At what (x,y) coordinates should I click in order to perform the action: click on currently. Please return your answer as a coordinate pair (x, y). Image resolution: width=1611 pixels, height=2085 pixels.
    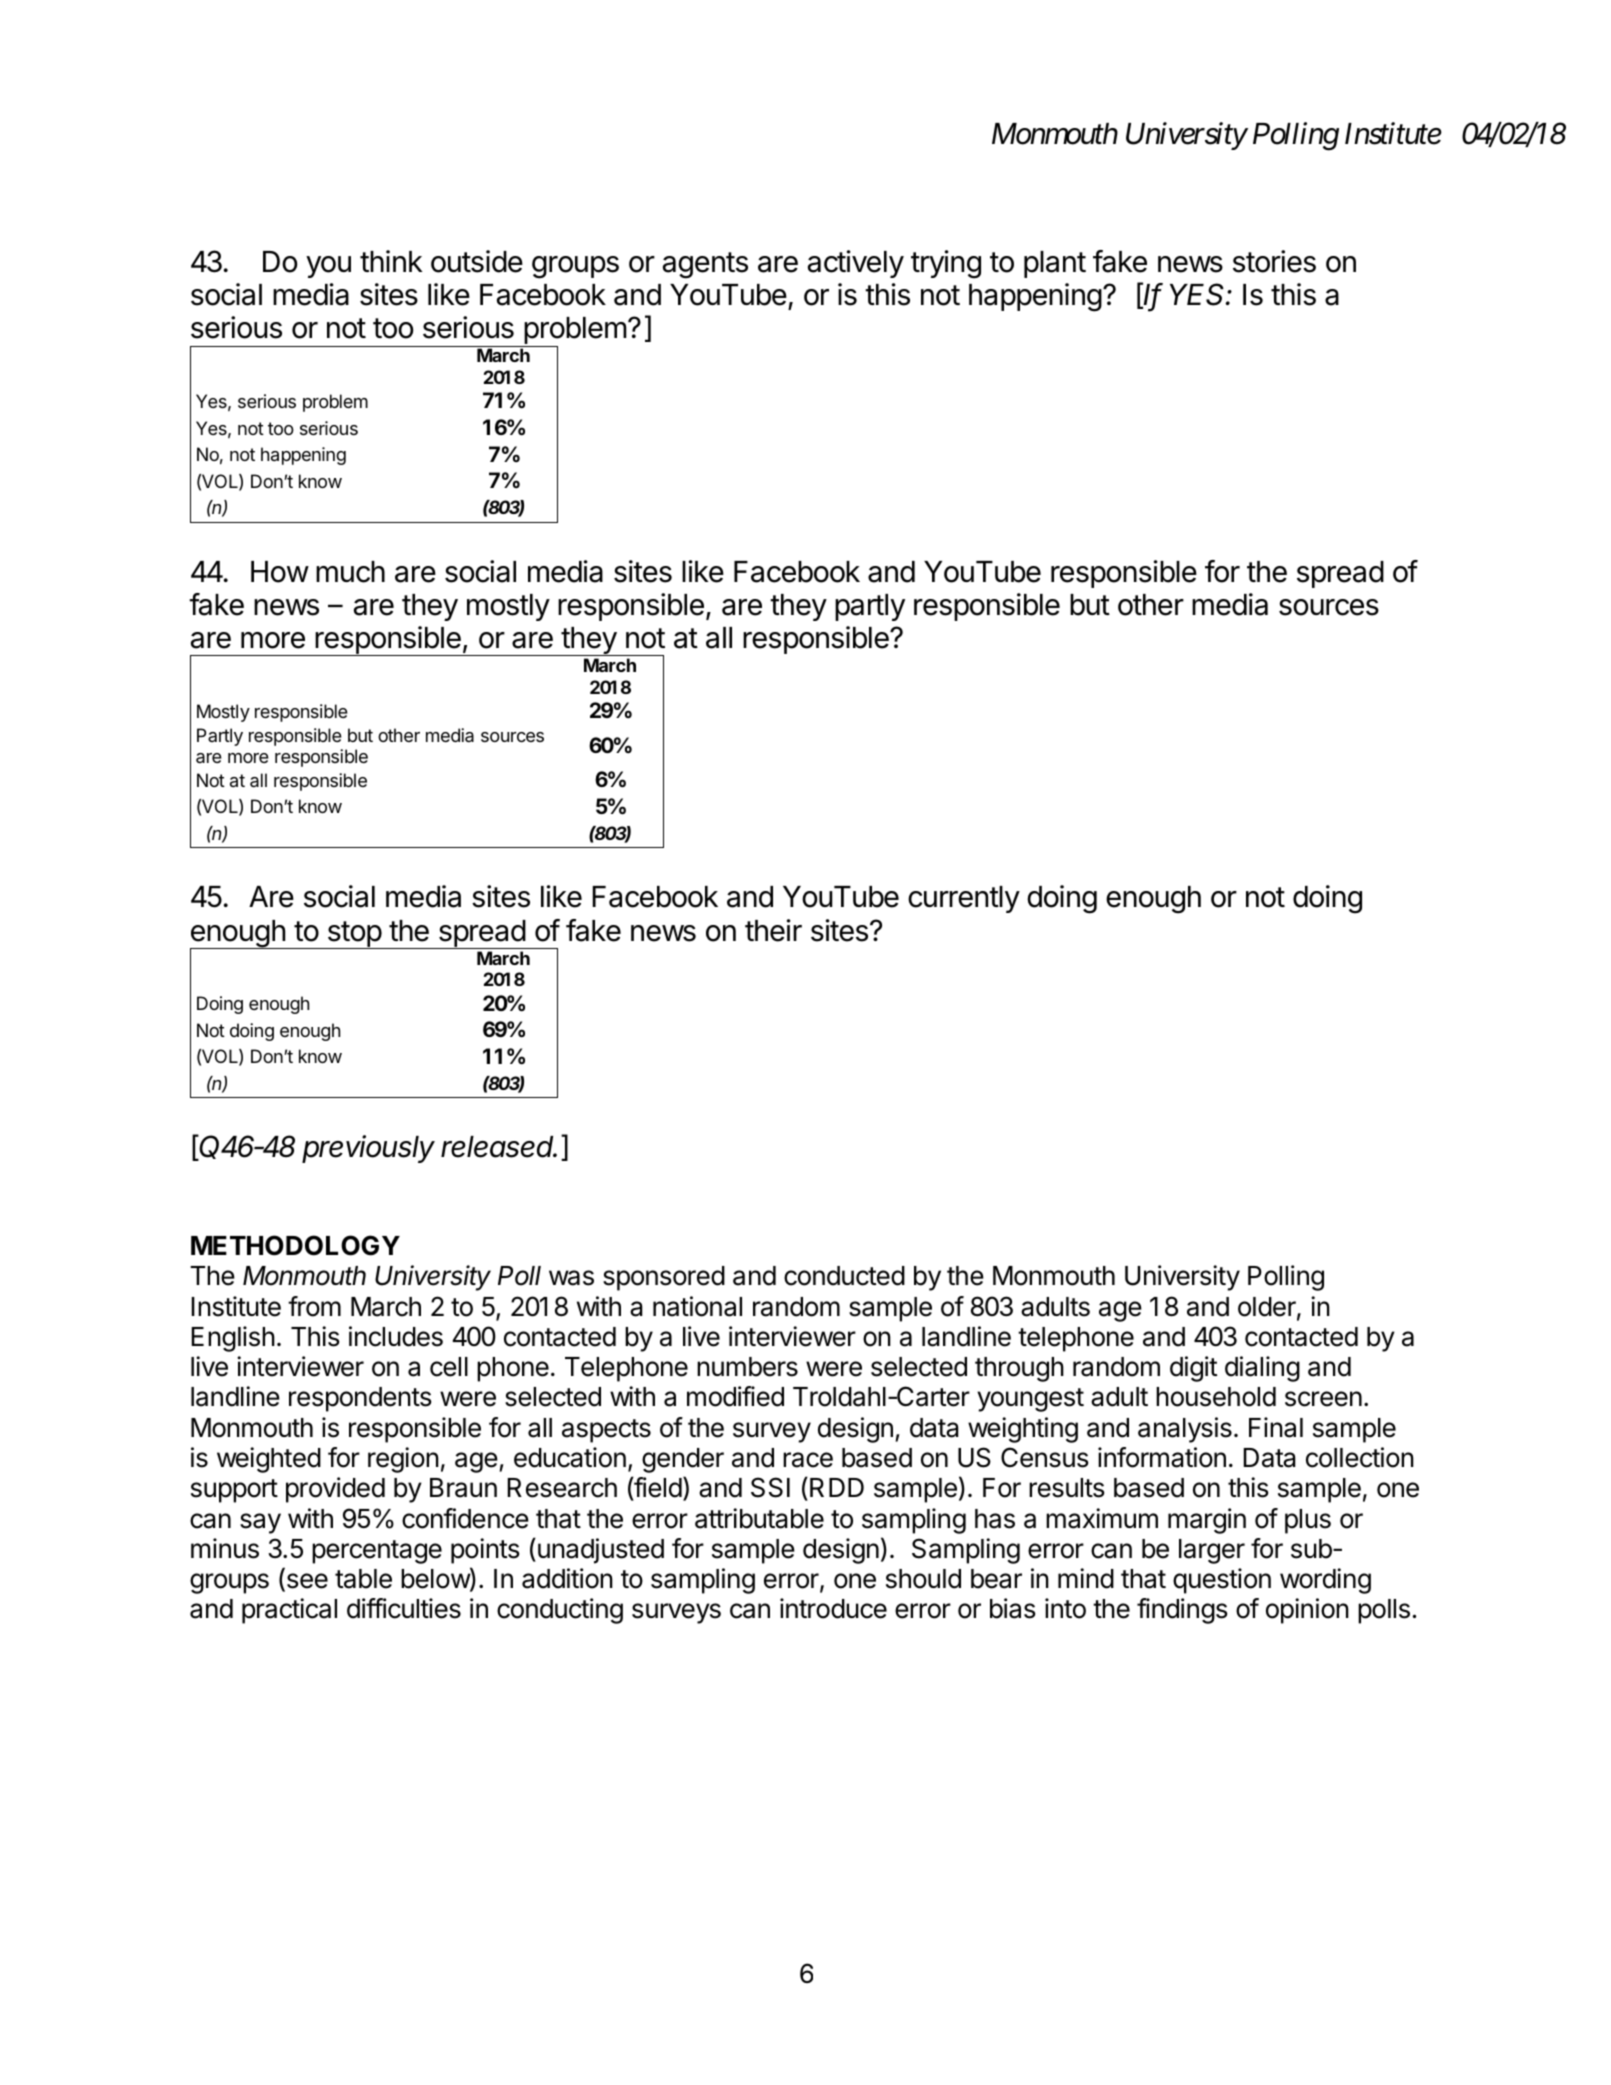
    Looking at the image, I should click on (964, 899).
